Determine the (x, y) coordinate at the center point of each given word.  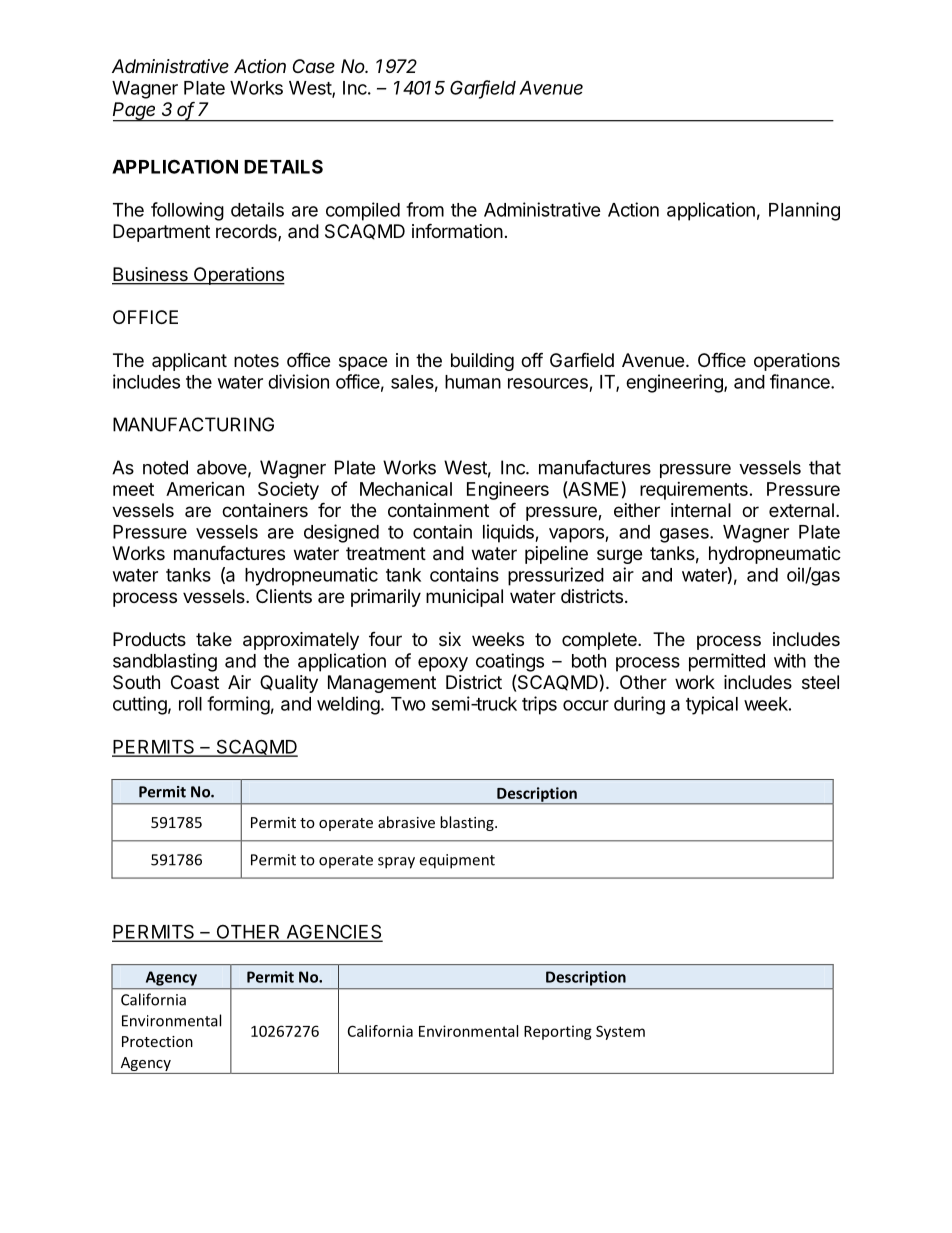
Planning (804, 211)
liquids (509, 533)
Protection (157, 1041)
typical (712, 705)
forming (238, 705)
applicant (189, 362)
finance (801, 381)
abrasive (406, 822)
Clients (284, 596)
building (482, 362)
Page (136, 112)
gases (685, 535)
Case (314, 66)
